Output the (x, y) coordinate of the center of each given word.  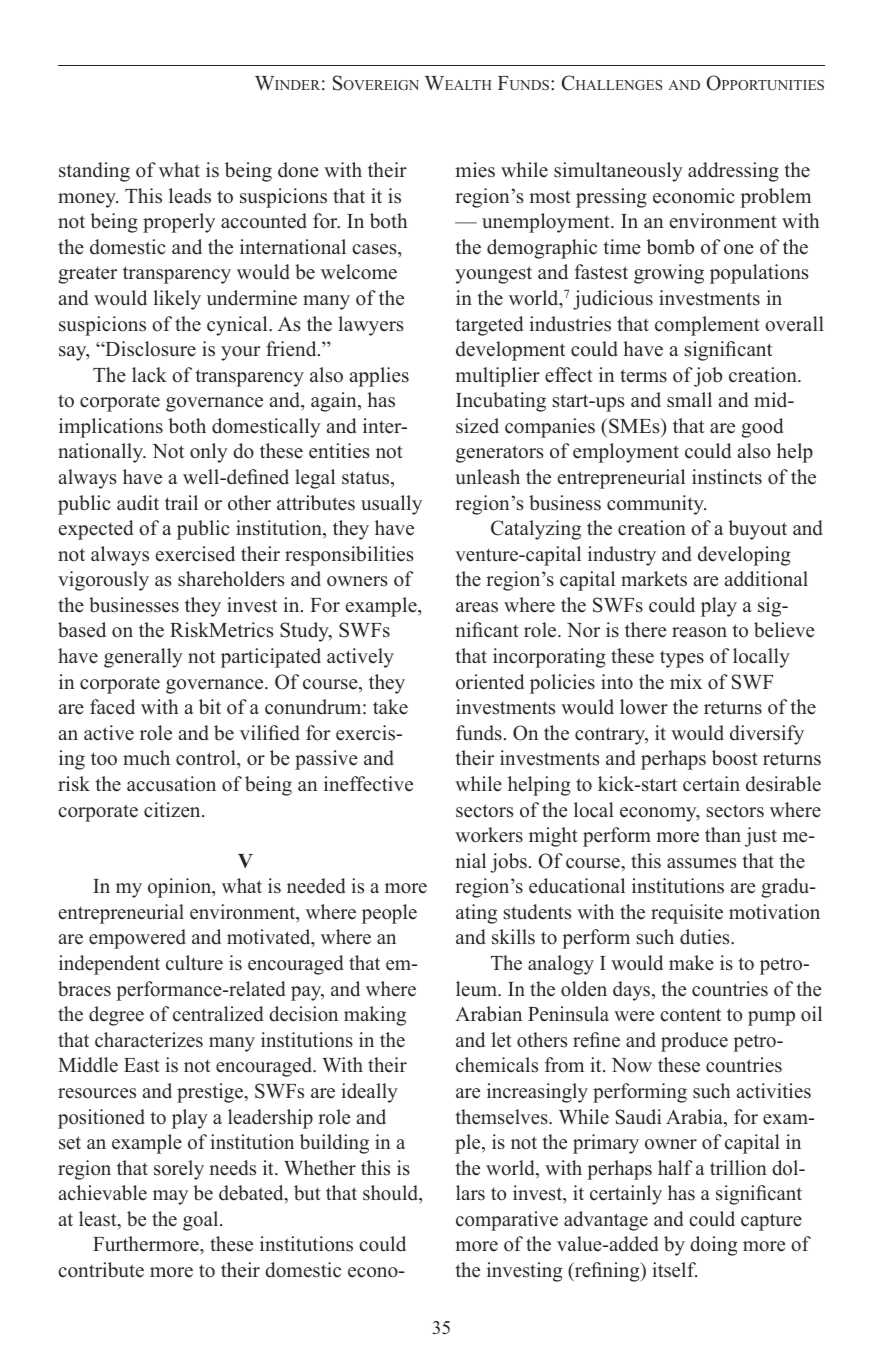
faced (112, 707)
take (390, 707)
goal (202, 1221)
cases (375, 249)
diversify (767, 735)
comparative (507, 1221)
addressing (733, 172)
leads (190, 196)
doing (713, 1246)
